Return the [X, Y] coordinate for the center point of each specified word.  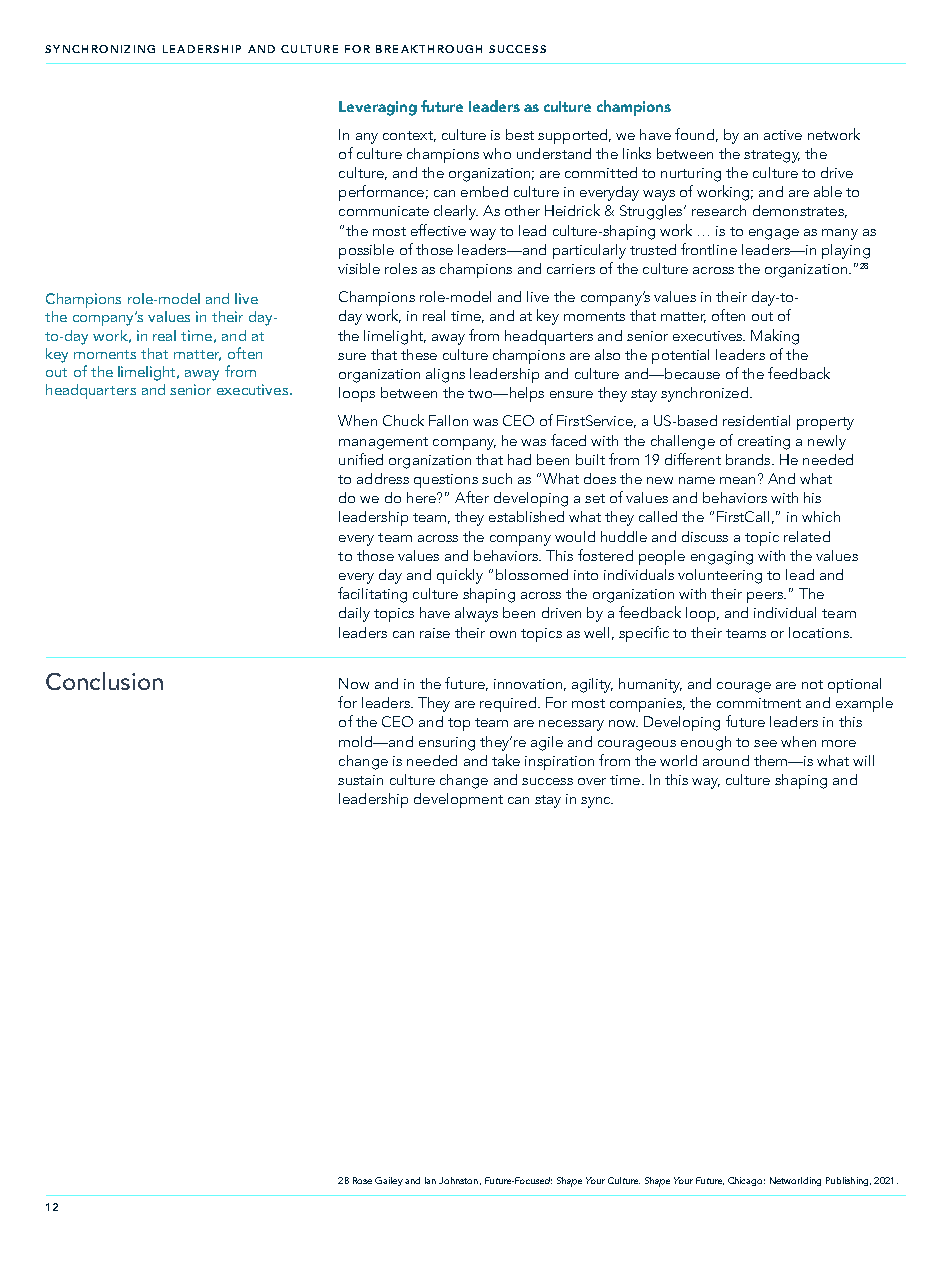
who [497, 153]
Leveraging [378, 108]
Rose [362, 1180]
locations [820, 632]
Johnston [458, 1180]
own [503, 634]
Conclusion [104, 681]
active [783, 135]
